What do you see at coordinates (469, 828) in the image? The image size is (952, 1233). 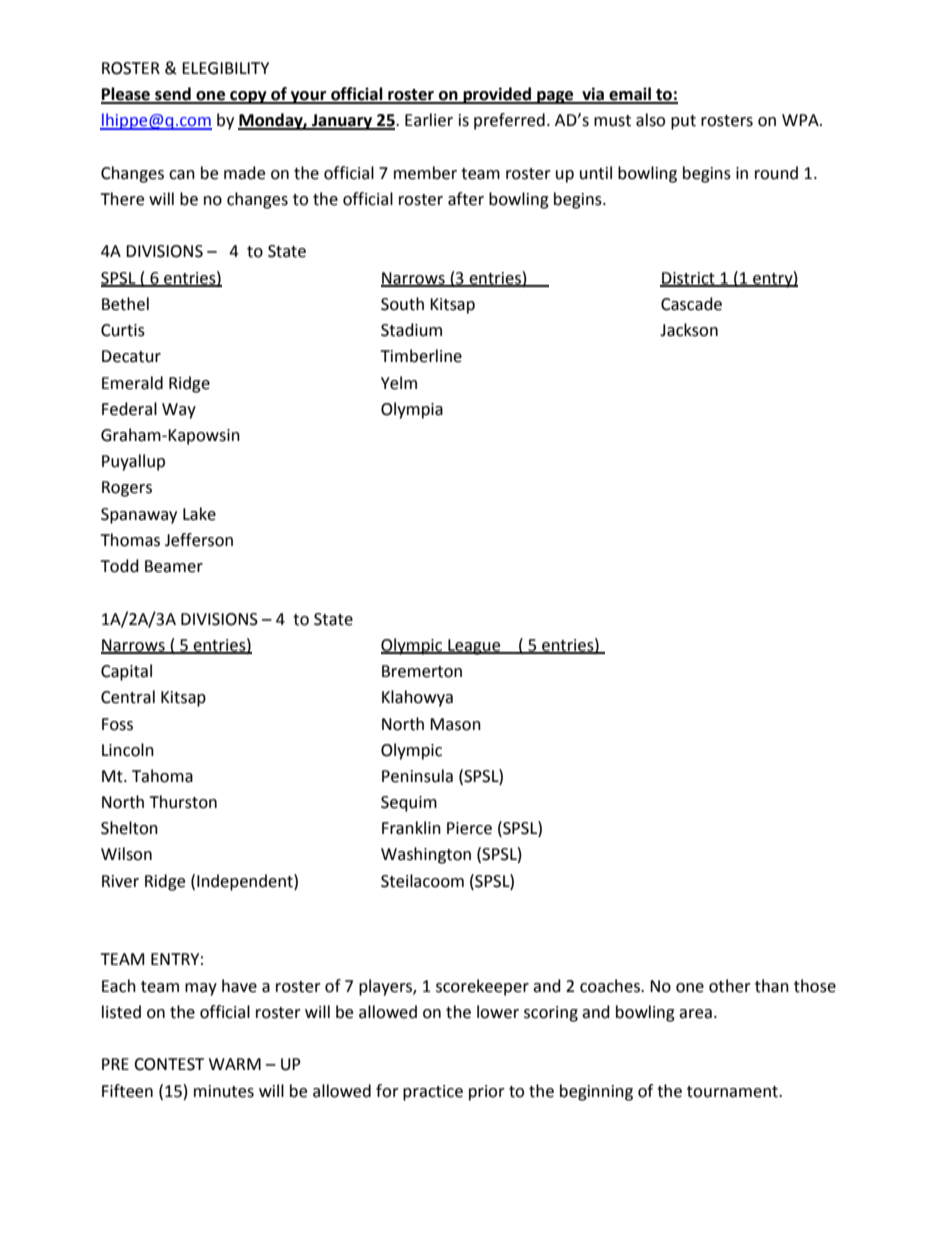 I see `Pierce` at bounding box center [469, 828].
